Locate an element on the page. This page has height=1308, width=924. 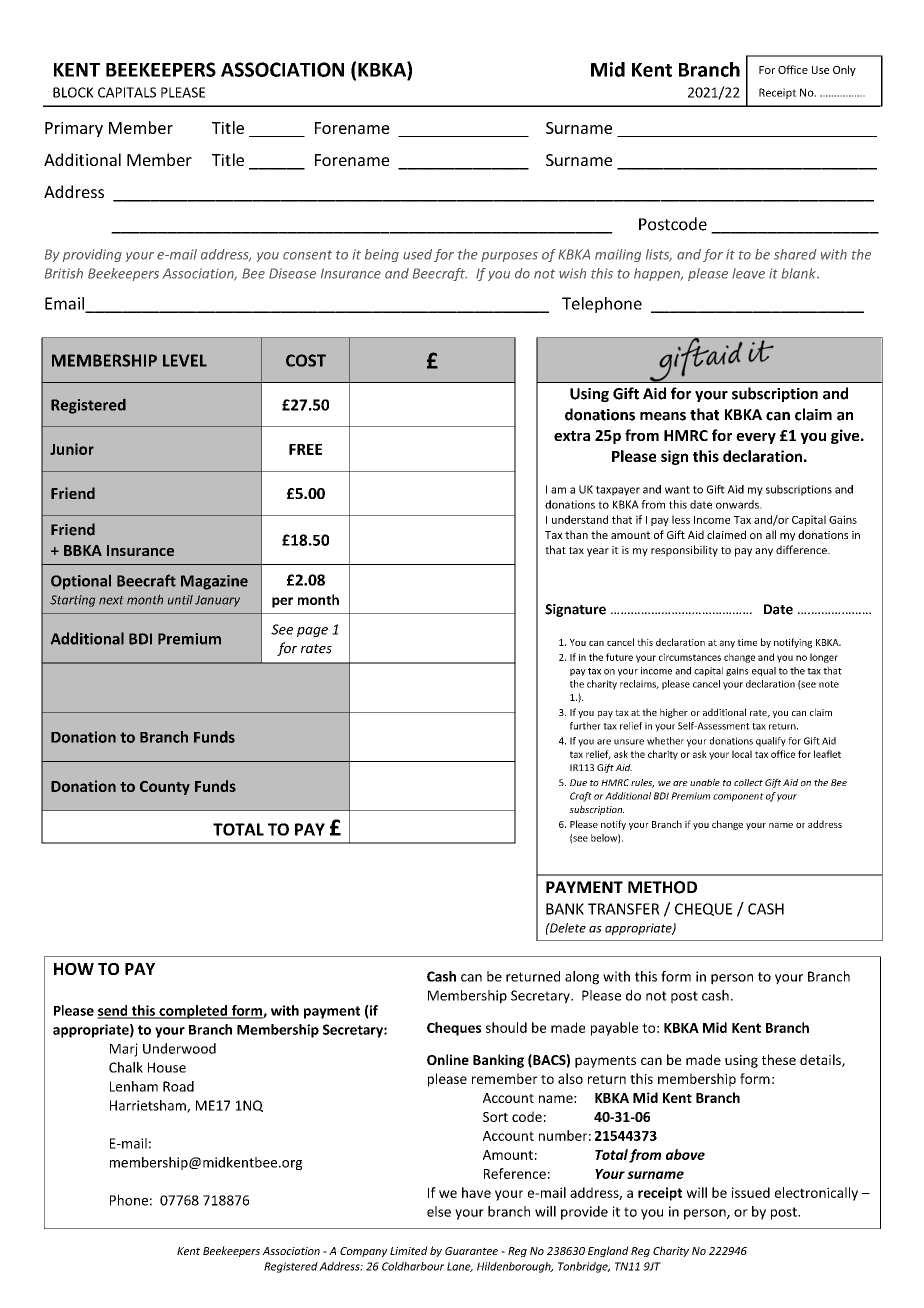
until is located at coordinates (180, 600).
